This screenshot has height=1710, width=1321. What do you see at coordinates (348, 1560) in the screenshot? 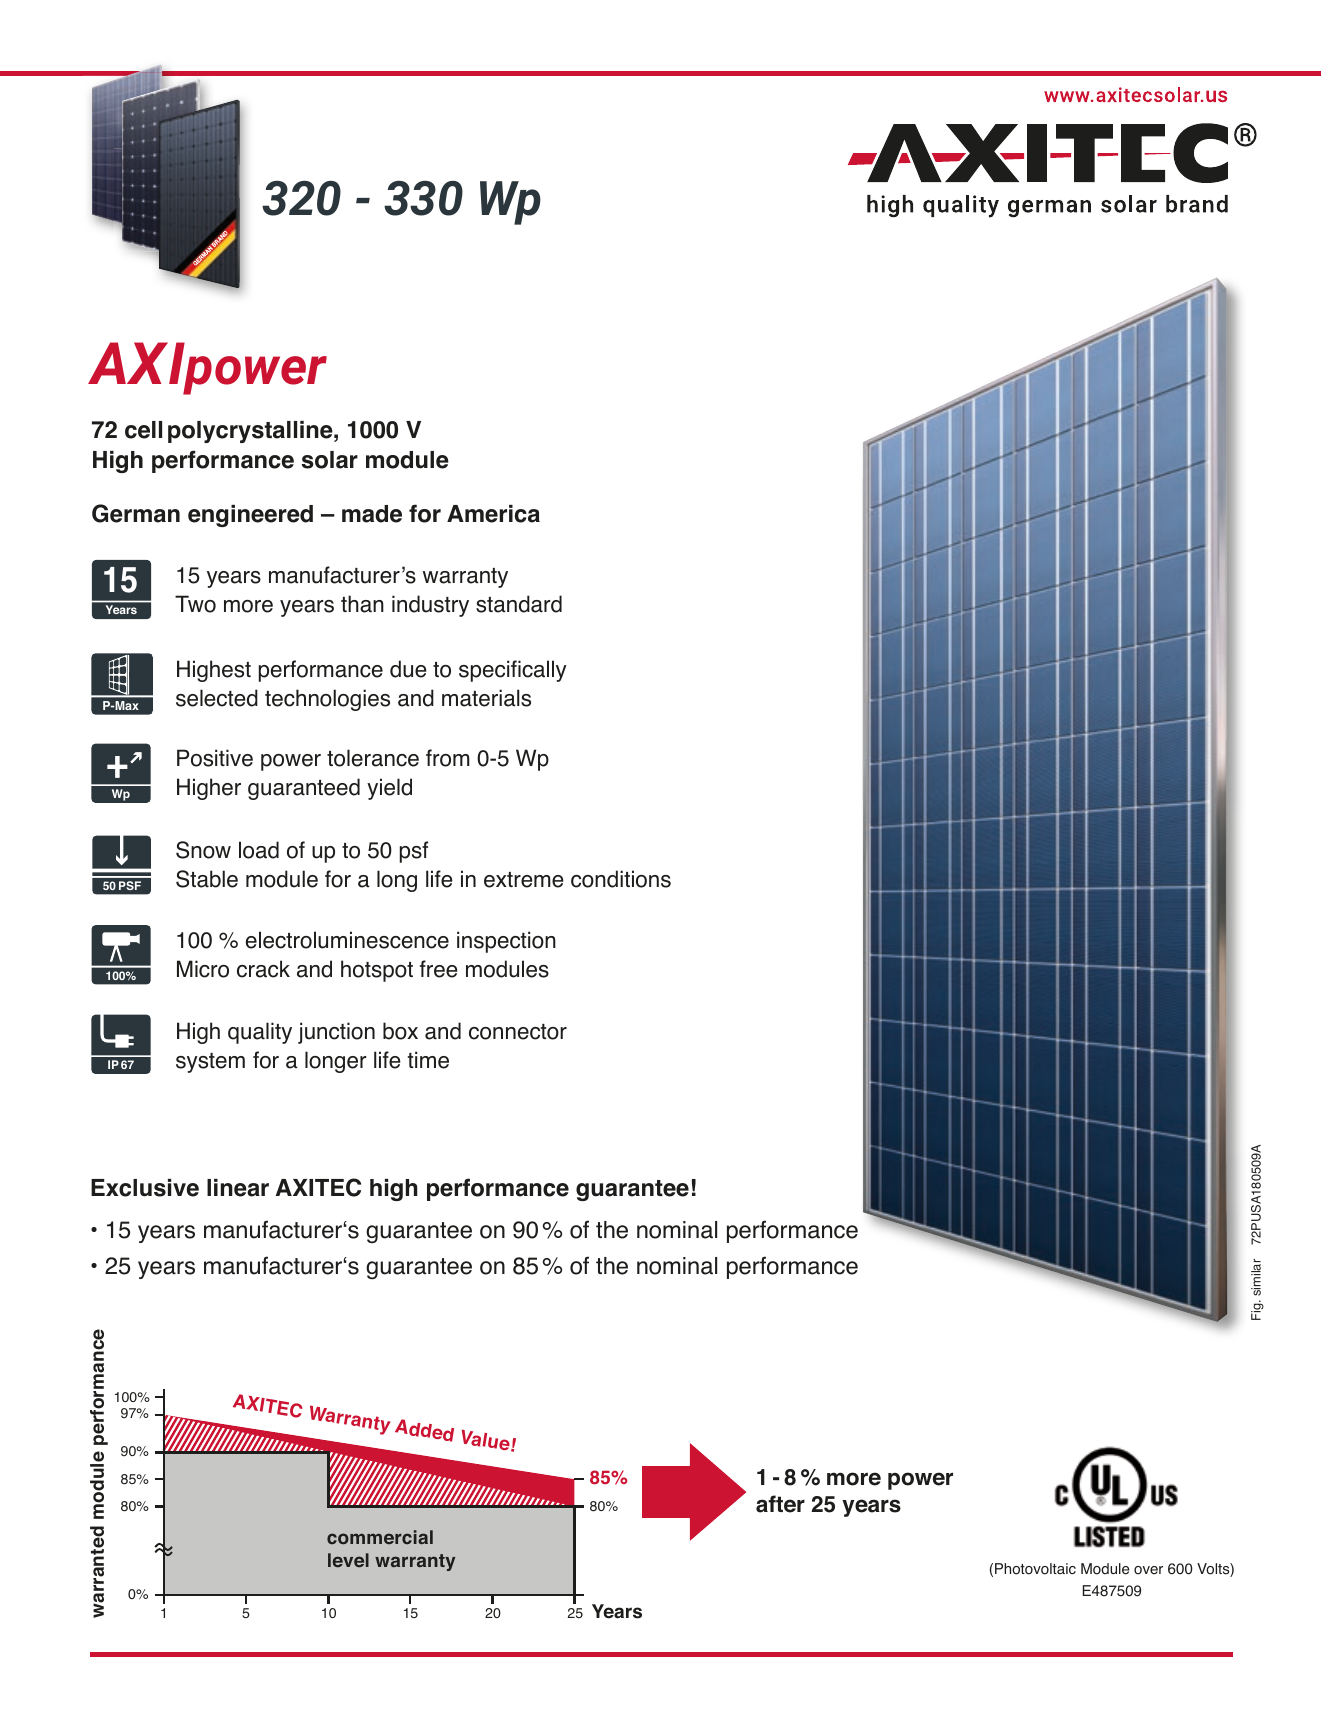
I see `level` at bounding box center [348, 1560].
